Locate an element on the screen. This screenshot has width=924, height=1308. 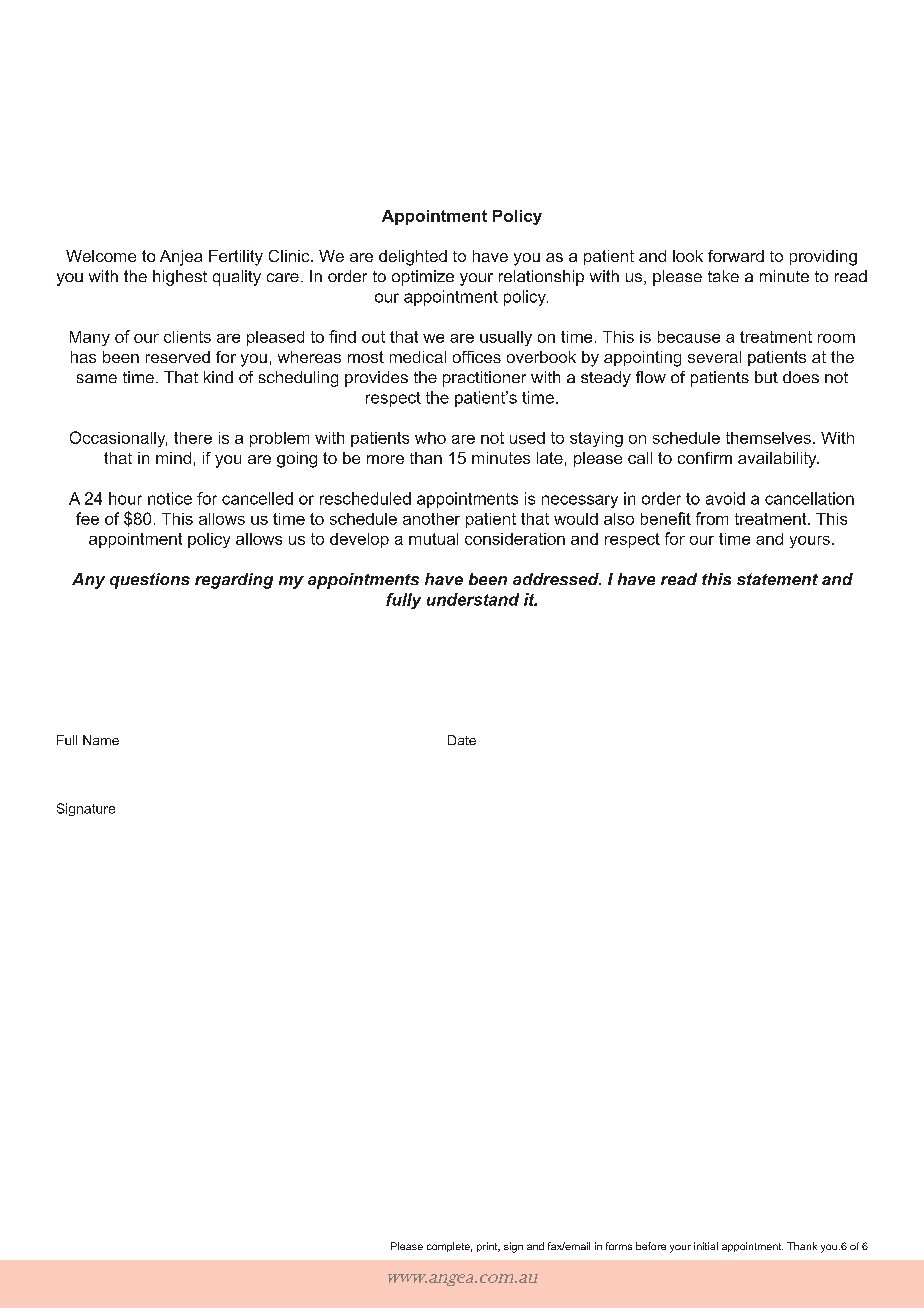
forms is located at coordinates (619, 1246).
